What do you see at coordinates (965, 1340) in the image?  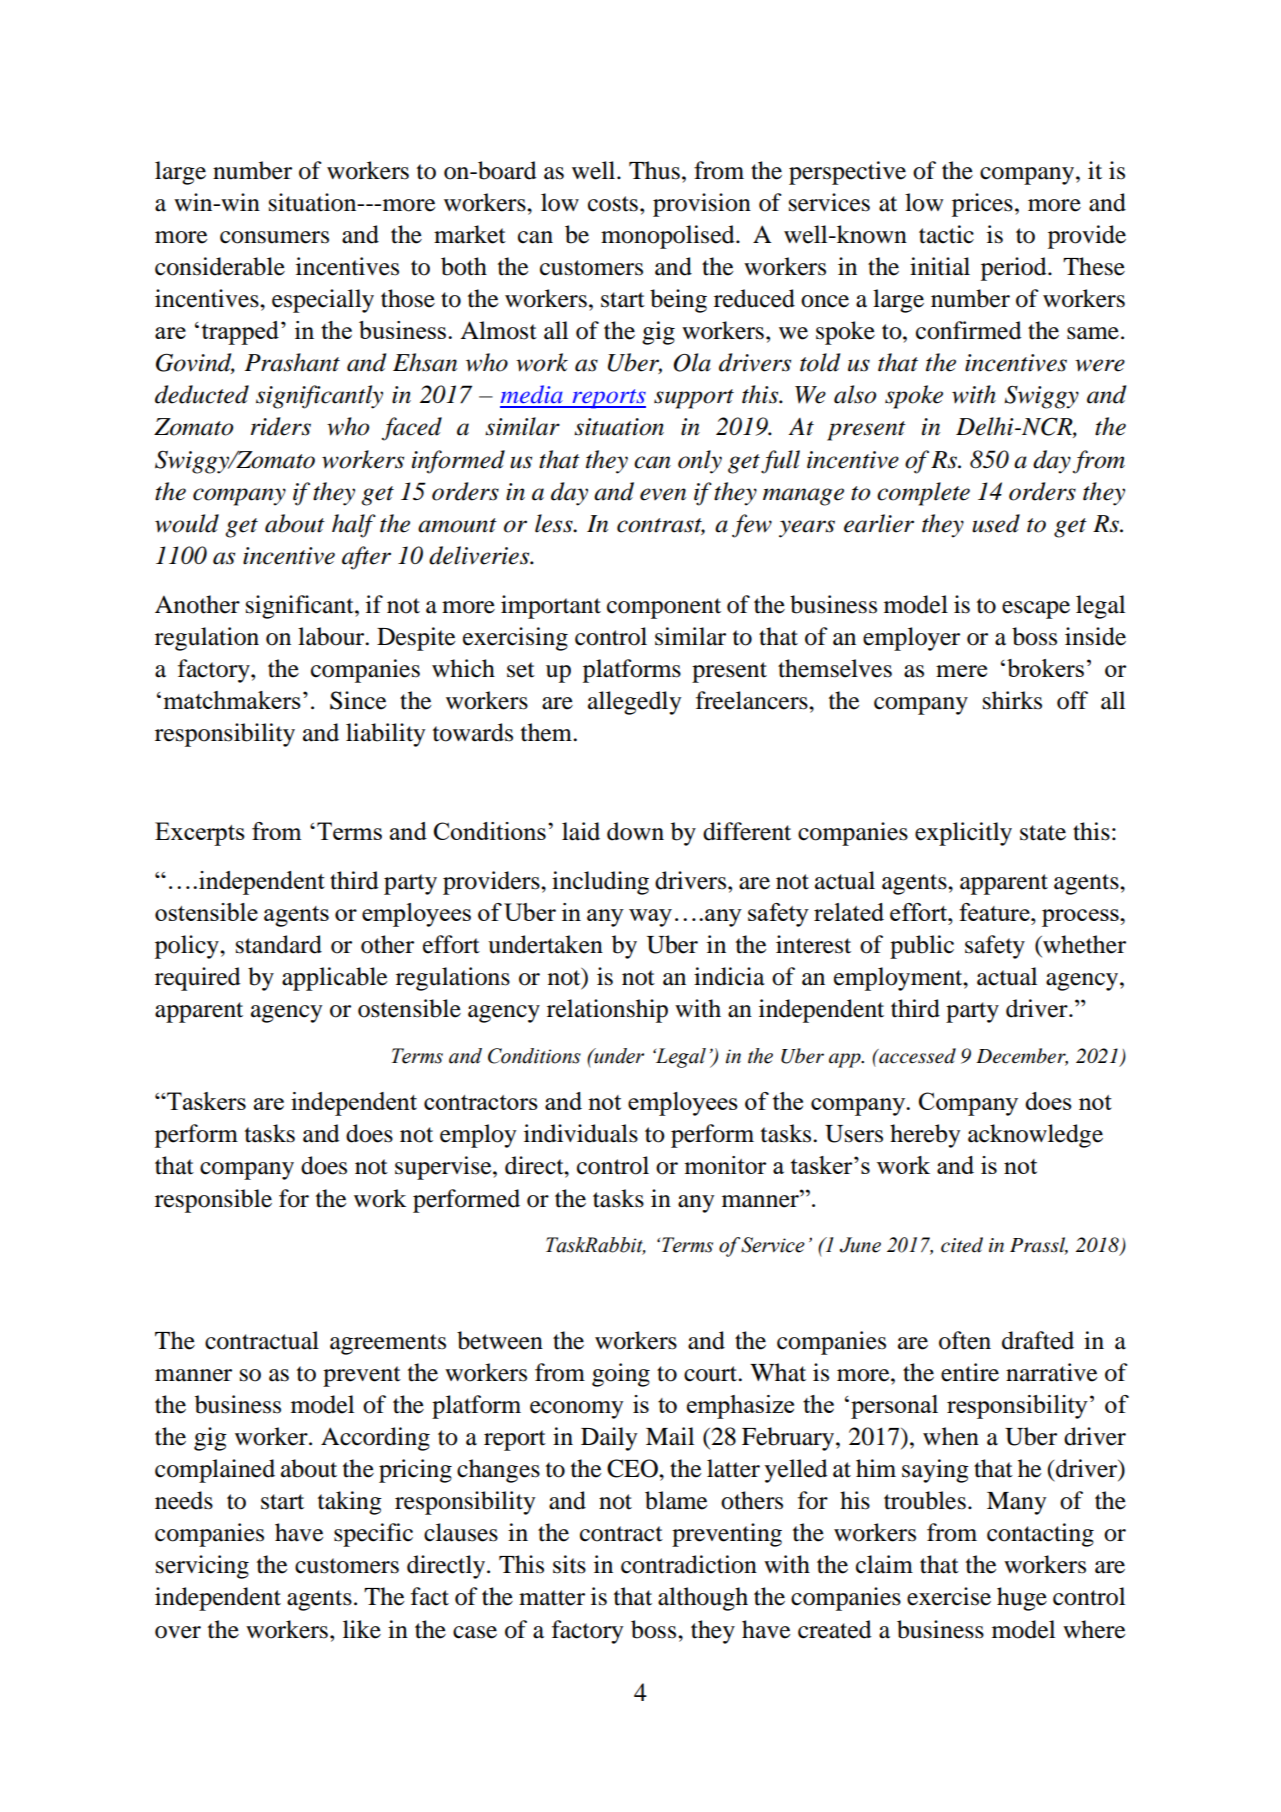 I see `often` at bounding box center [965, 1340].
